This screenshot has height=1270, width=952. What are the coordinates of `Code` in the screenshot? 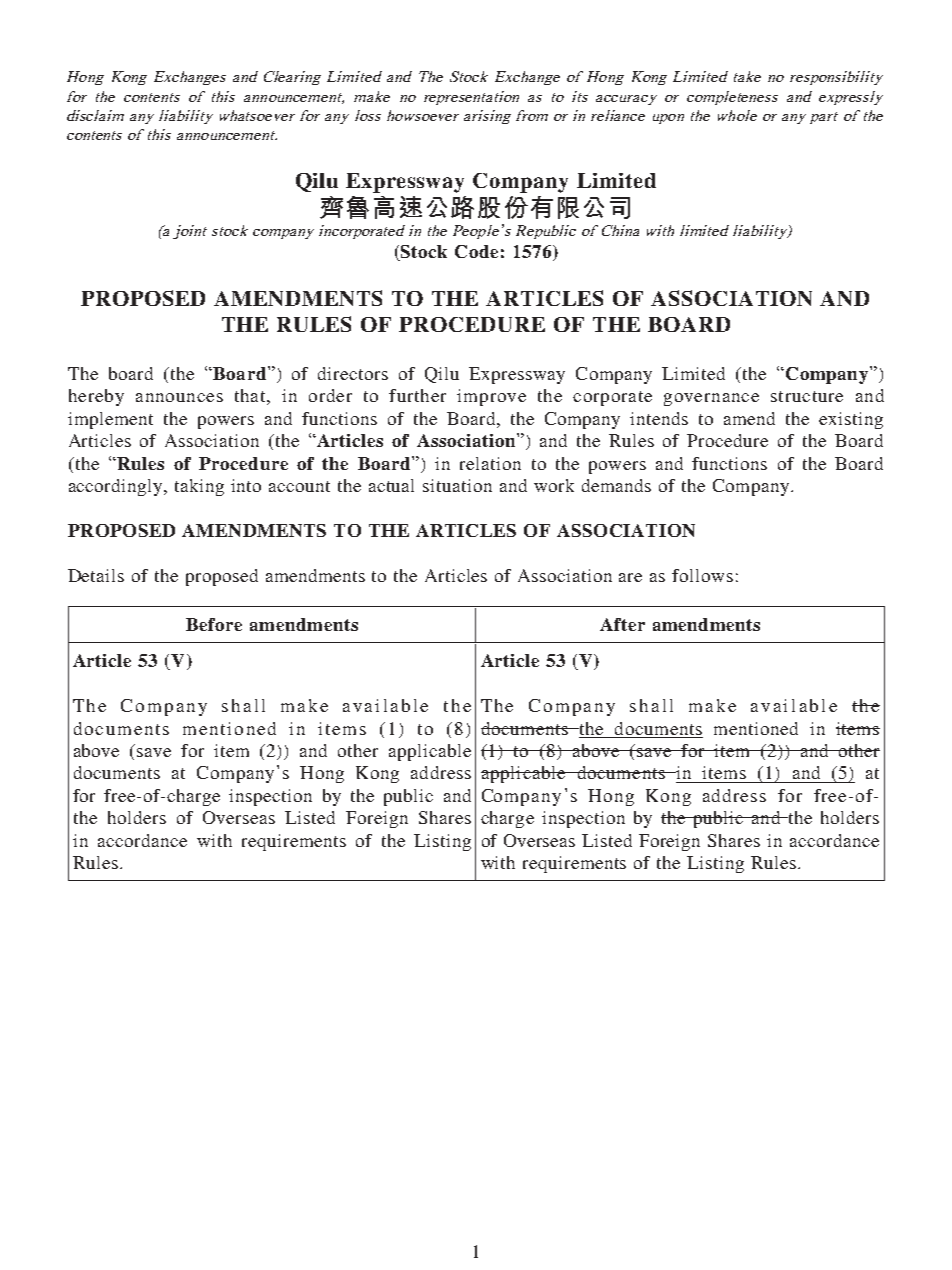 It's located at (476, 251).
